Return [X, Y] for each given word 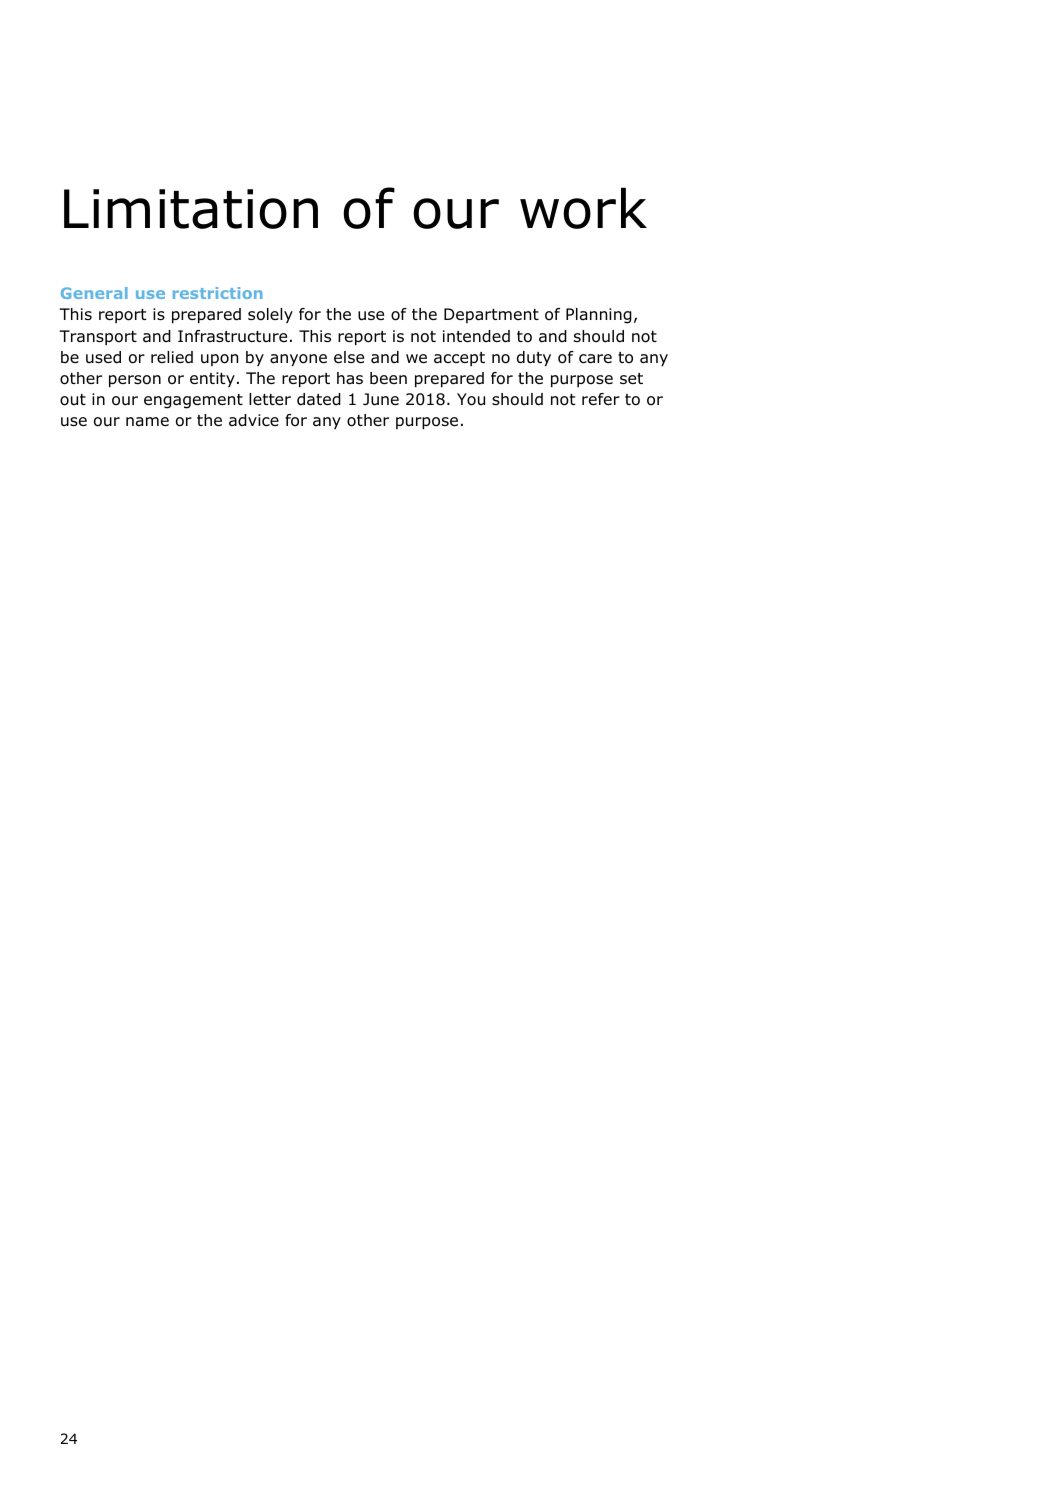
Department [491, 315]
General [94, 293]
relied [172, 357]
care [595, 359]
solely [270, 315]
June [381, 399]
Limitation [191, 209]
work [583, 208]
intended [476, 336]
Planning [599, 316]
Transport [98, 337]
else [349, 357]
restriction [218, 293]
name [147, 422]
